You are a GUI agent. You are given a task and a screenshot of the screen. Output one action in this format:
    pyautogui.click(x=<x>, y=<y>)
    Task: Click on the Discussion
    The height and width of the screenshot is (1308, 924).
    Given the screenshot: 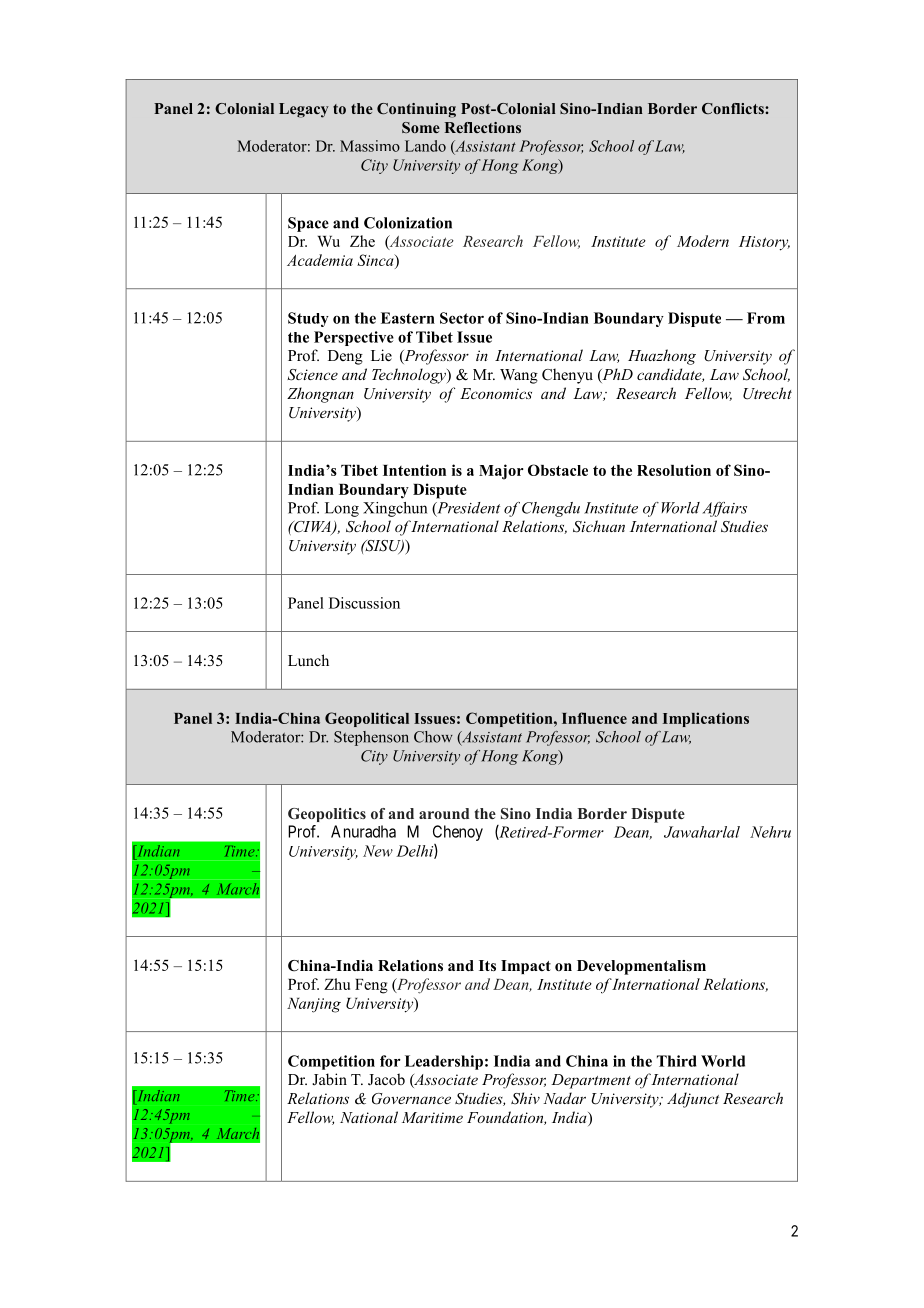 What is the action you would take?
    pyautogui.click(x=364, y=603)
